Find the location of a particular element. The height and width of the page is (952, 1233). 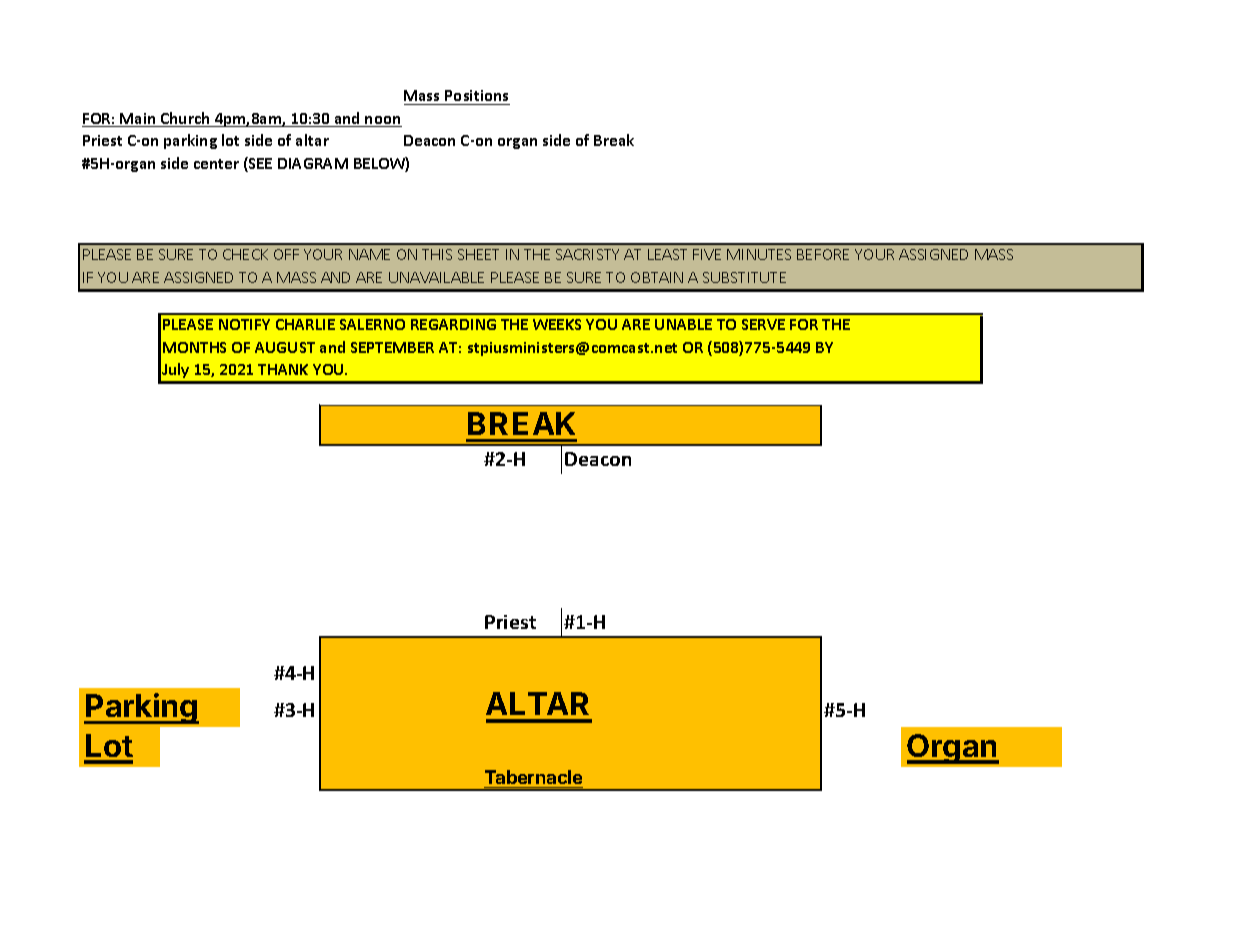

UNABLE is located at coordinates (683, 324).
